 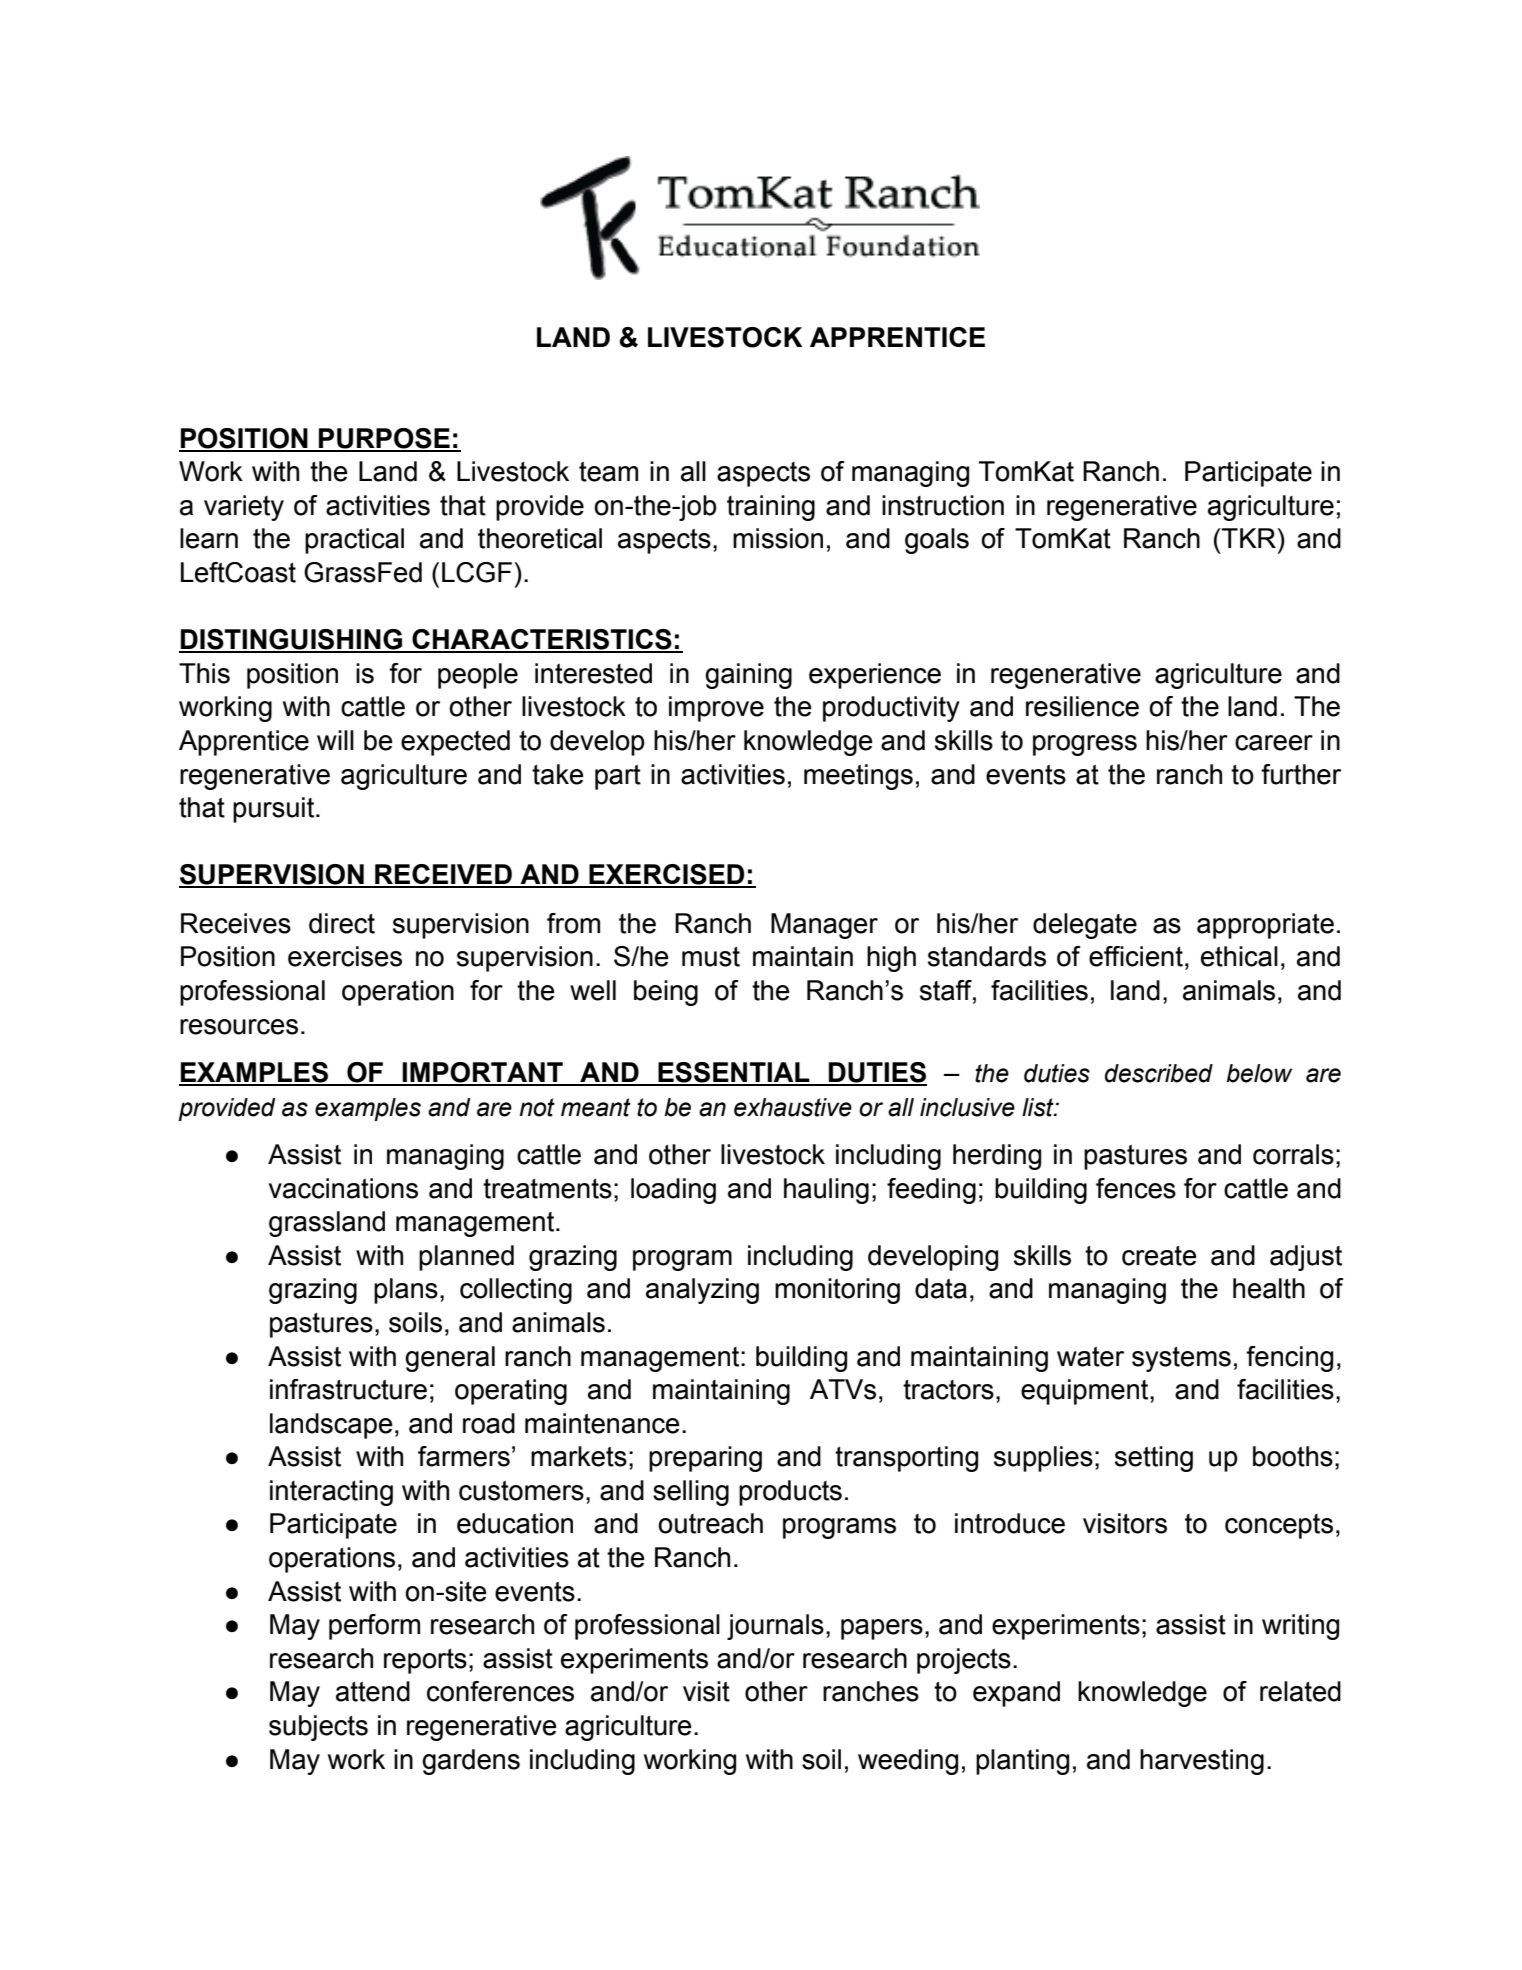 I want to click on subjects, so click(x=318, y=1728).
